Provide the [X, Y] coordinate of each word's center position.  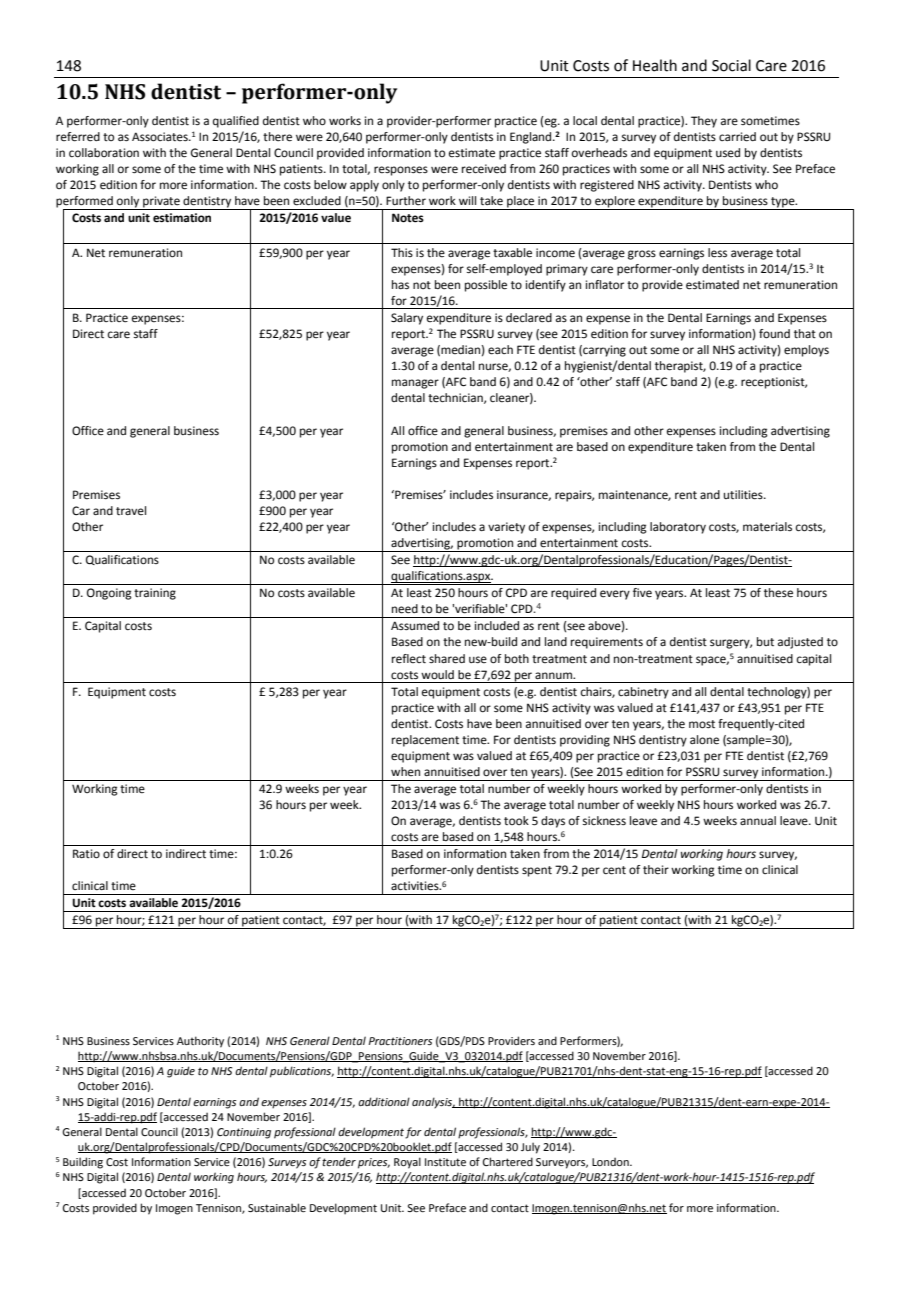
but [765, 641]
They [704, 122]
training [155, 594]
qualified [236, 122]
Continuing [244, 1133]
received [484, 169]
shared [447, 659]
